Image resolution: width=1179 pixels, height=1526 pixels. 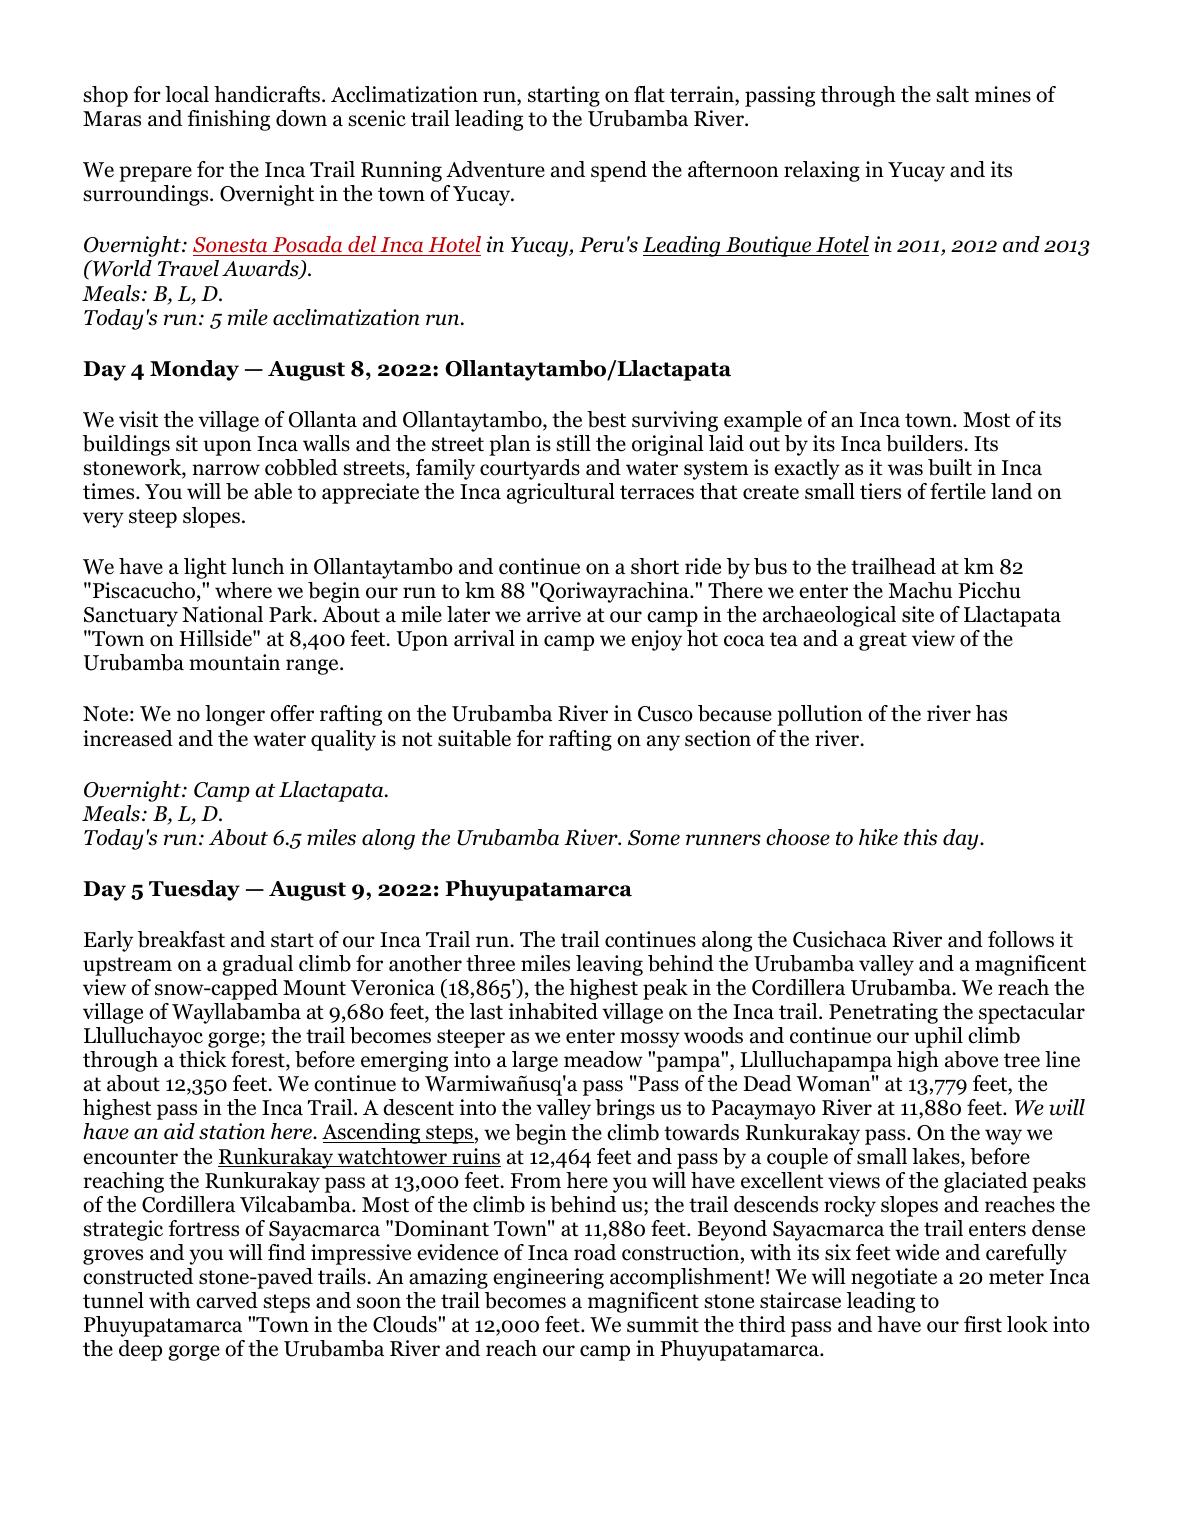 I want to click on longer, so click(x=235, y=715).
